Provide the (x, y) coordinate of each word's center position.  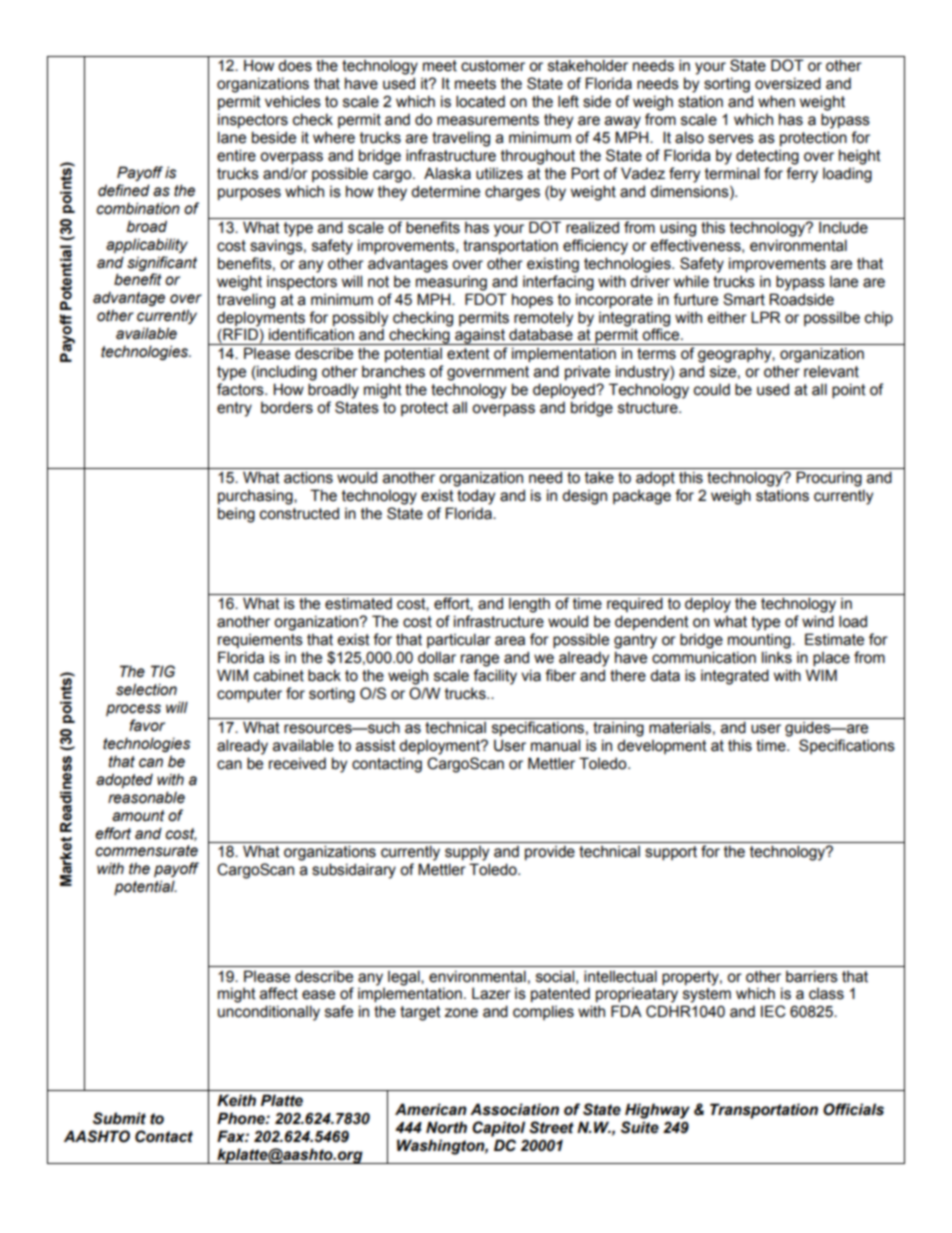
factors (241, 389)
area (510, 641)
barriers (812, 976)
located (480, 101)
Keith (236, 1100)
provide (550, 852)
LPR (766, 317)
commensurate (146, 851)
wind (818, 621)
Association (514, 1109)
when (776, 101)
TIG (163, 671)
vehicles (293, 101)
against (480, 336)
